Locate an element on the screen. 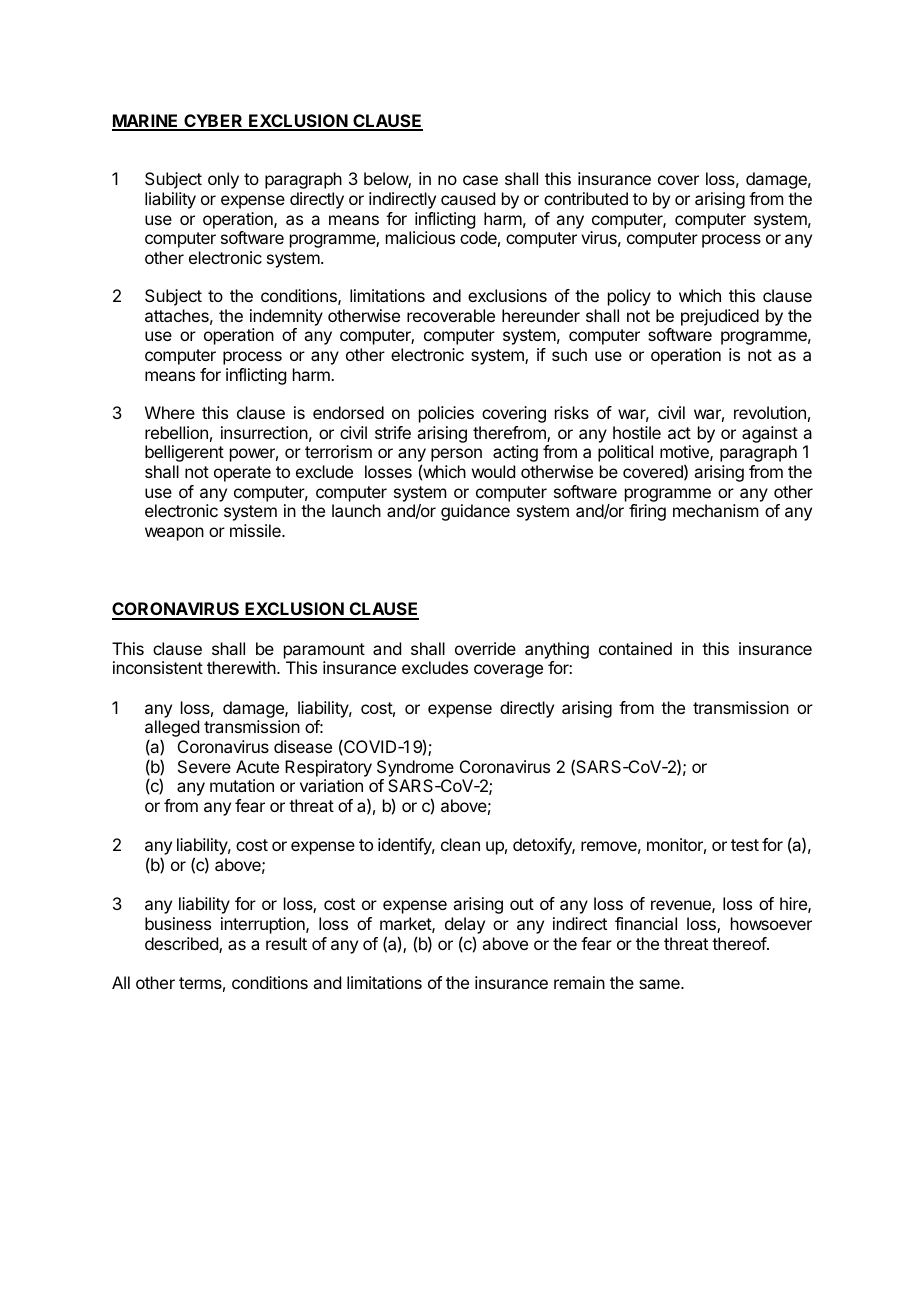 Image resolution: width=924 pixels, height=1308 pixels. CYBER is located at coordinates (213, 122).
